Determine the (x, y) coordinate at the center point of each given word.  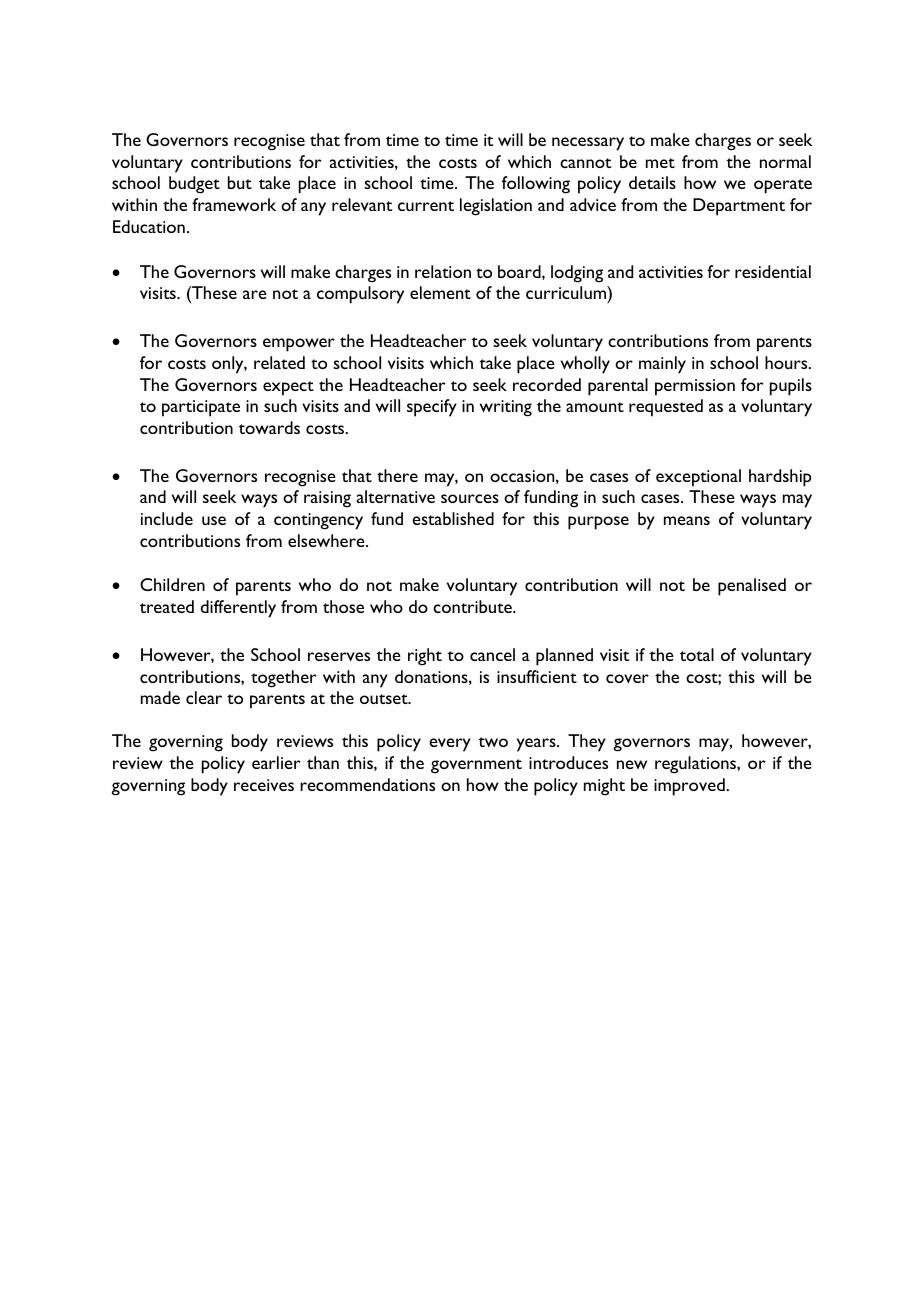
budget (194, 185)
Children (172, 584)
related (279, 362)
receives (264, 785)
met (660, 163)
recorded (547, 384)
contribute (473, 606)
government (476, 766)
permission (695, 387)
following (536, 185)
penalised (752, 587)
